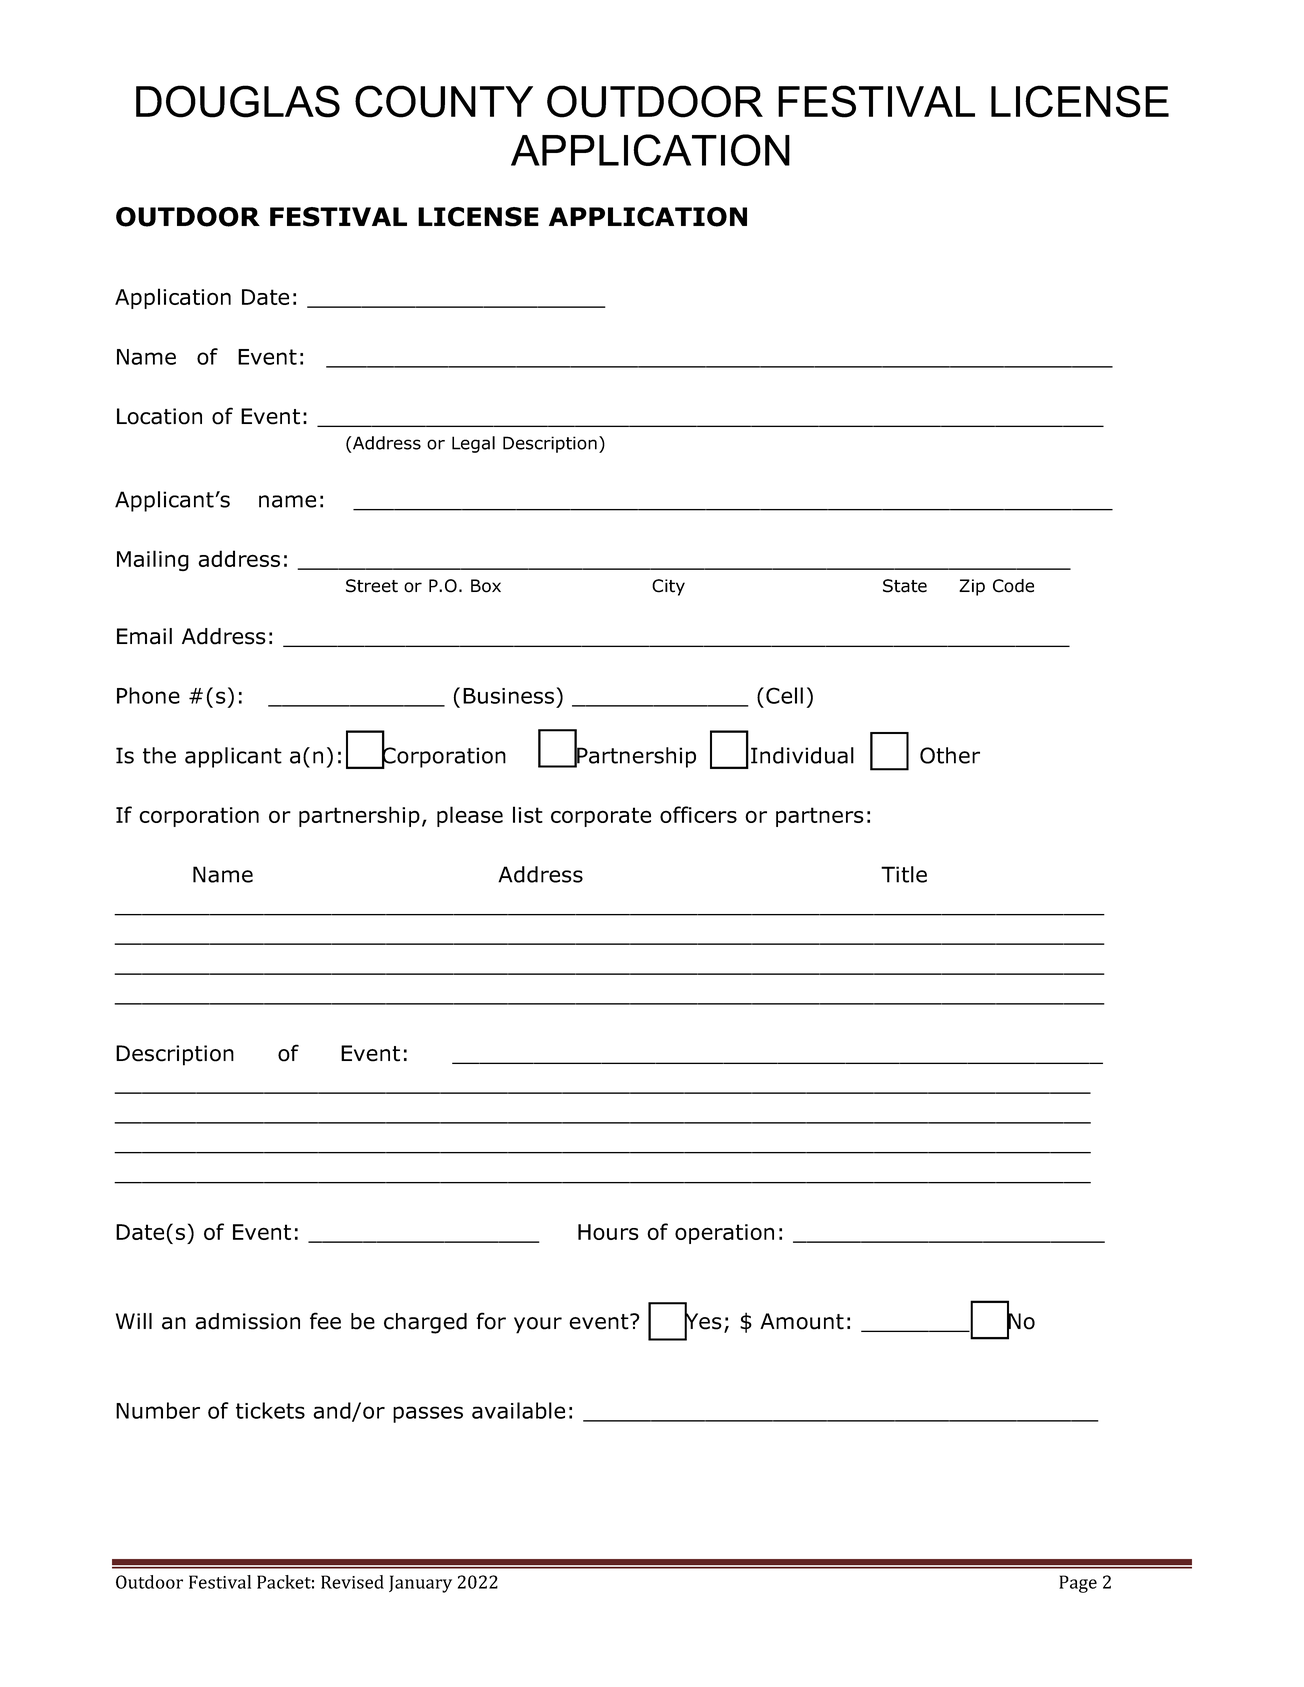 This image has height=1687, width=1304. Describe the element at coordinates (444, 101) in the image. I see `COUNTY` at that location.
